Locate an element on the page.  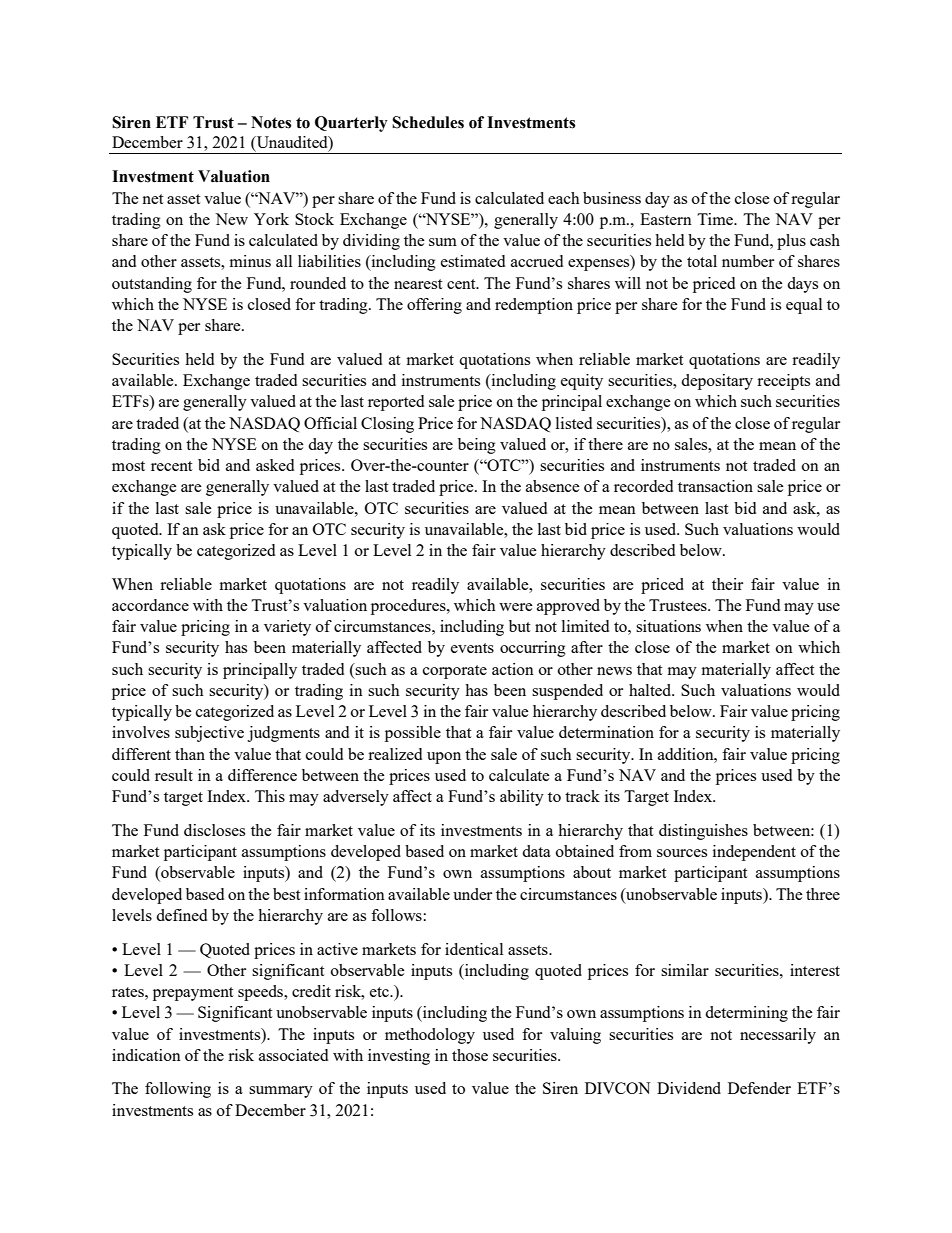
Time is located at coordinates (716, 219).
